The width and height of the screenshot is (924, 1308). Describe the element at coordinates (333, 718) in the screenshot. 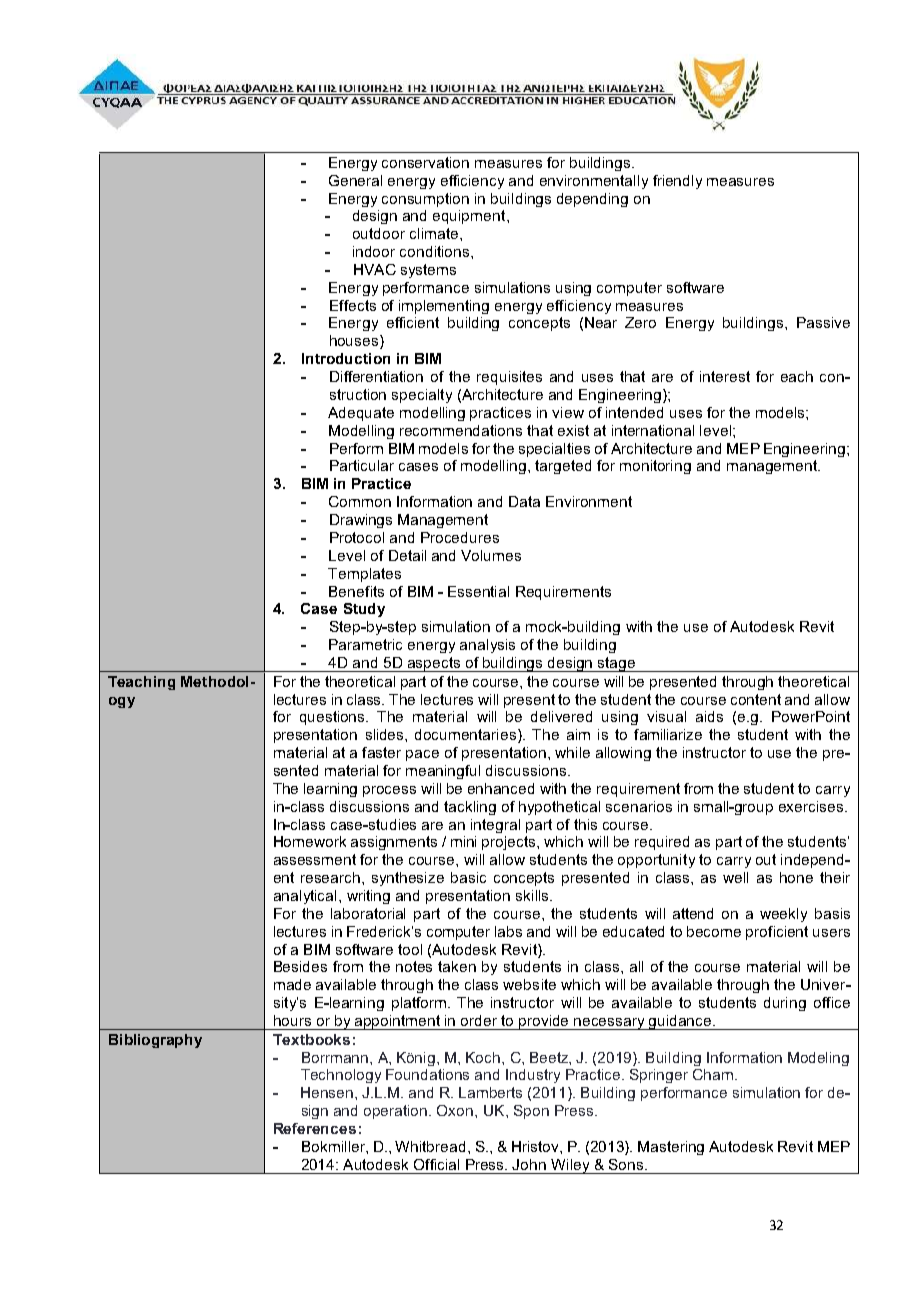

I see `questions` at that location.
